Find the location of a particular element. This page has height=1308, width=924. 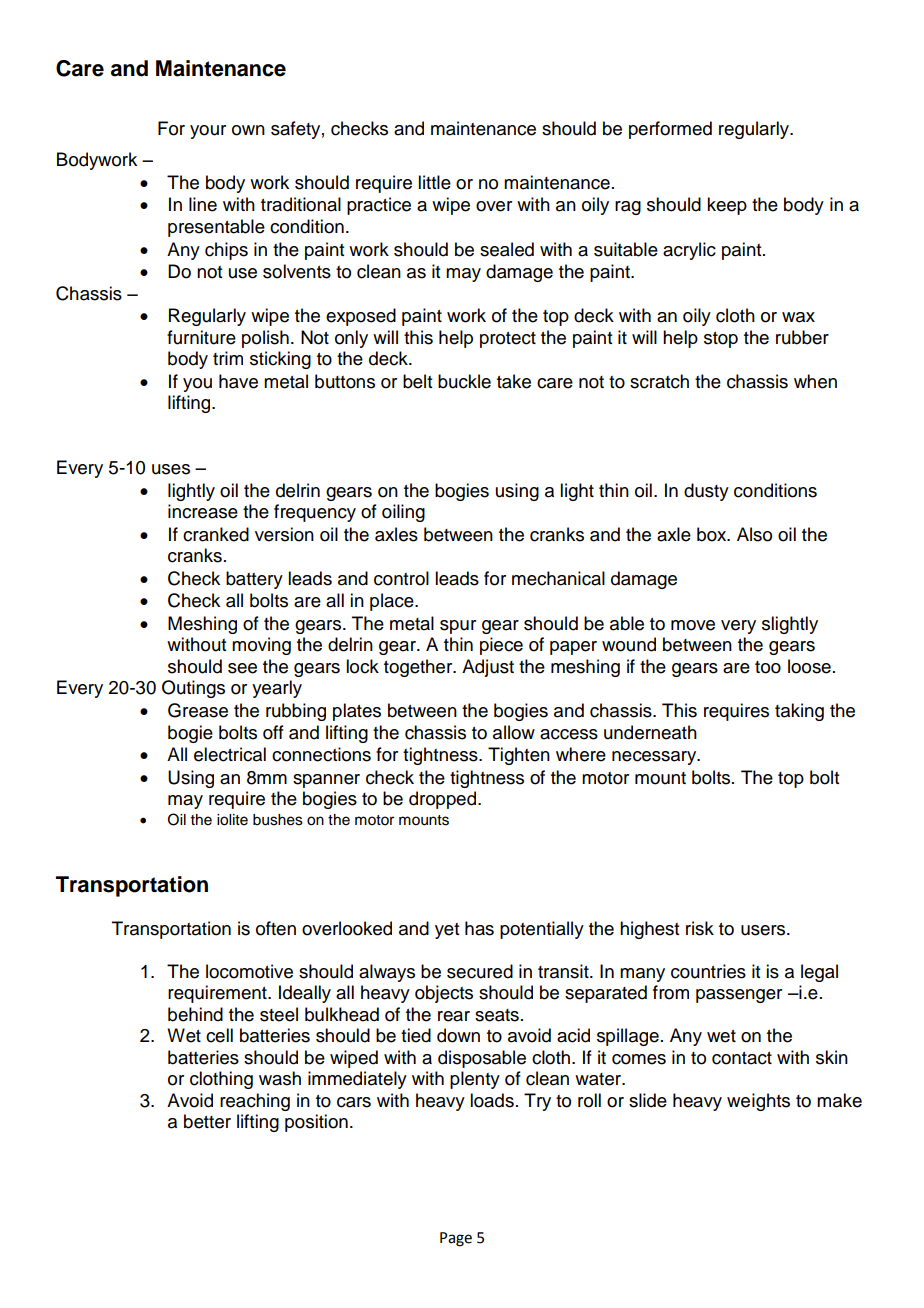

too is located at coordinates (768, 667).
